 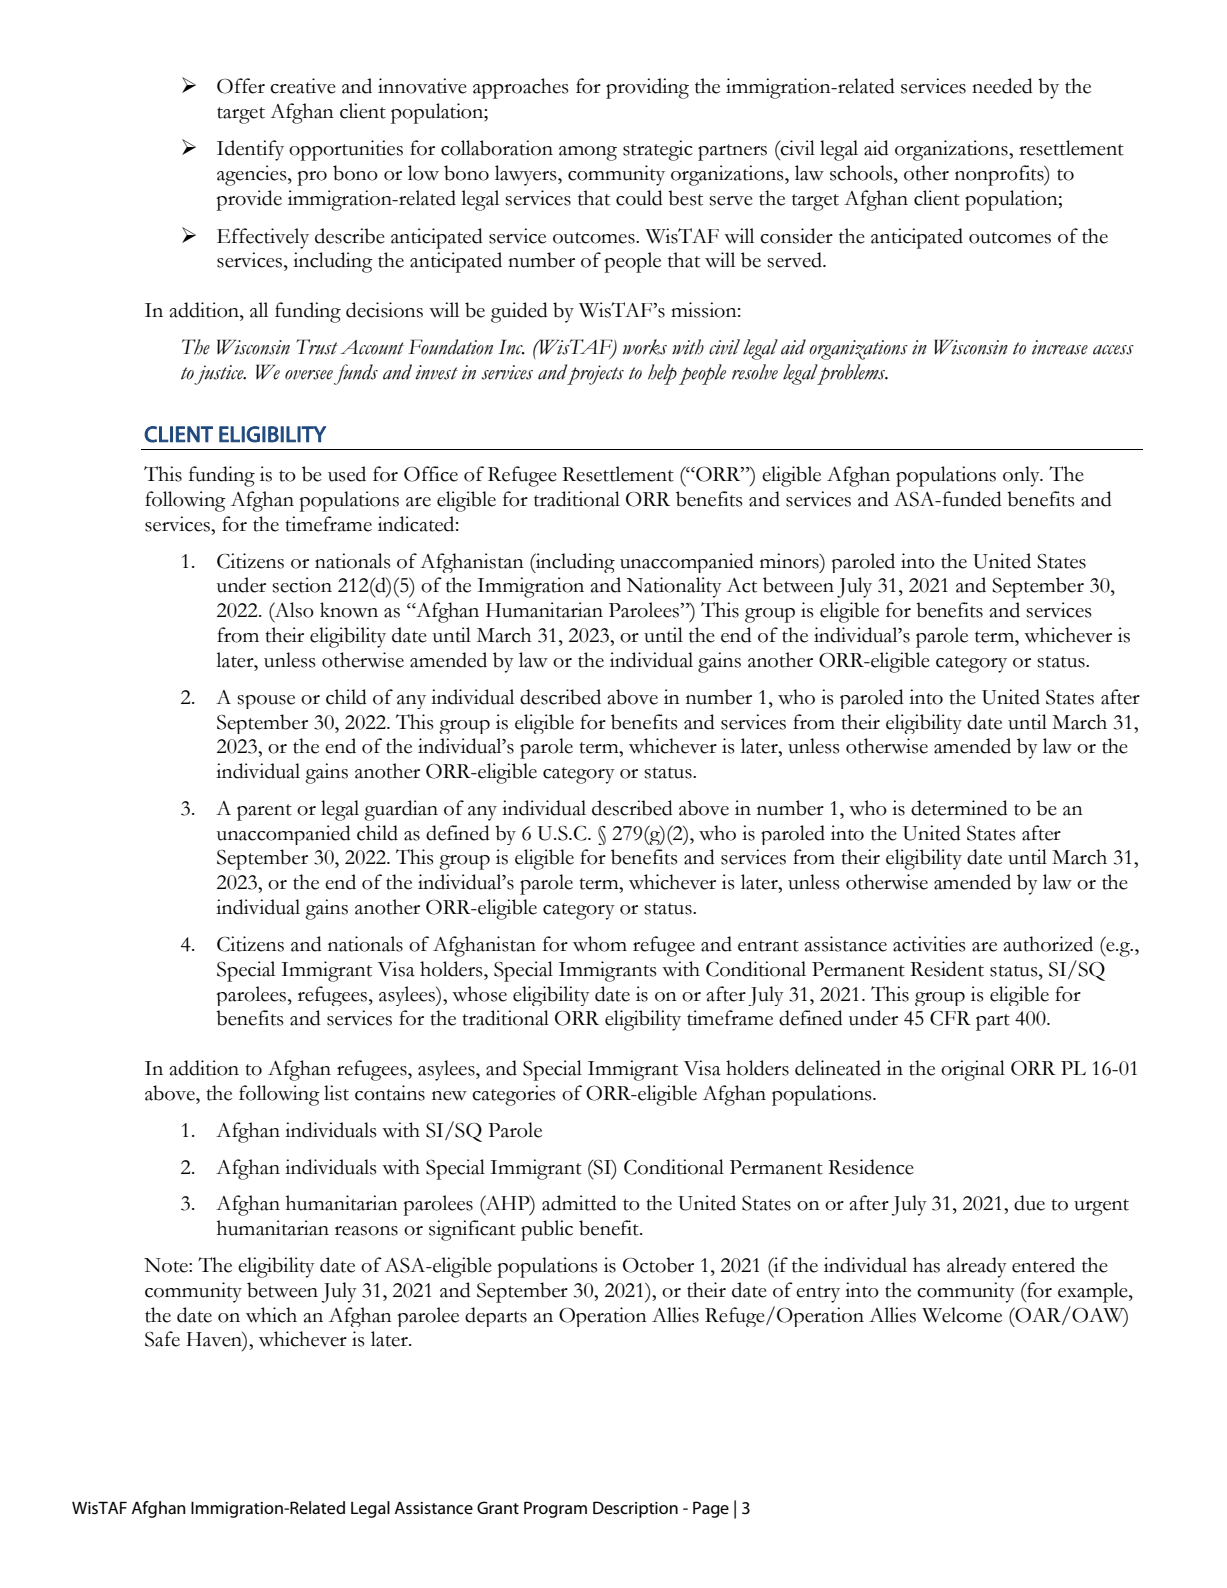 I want to click on needed, so click(x=1002, y=86).
